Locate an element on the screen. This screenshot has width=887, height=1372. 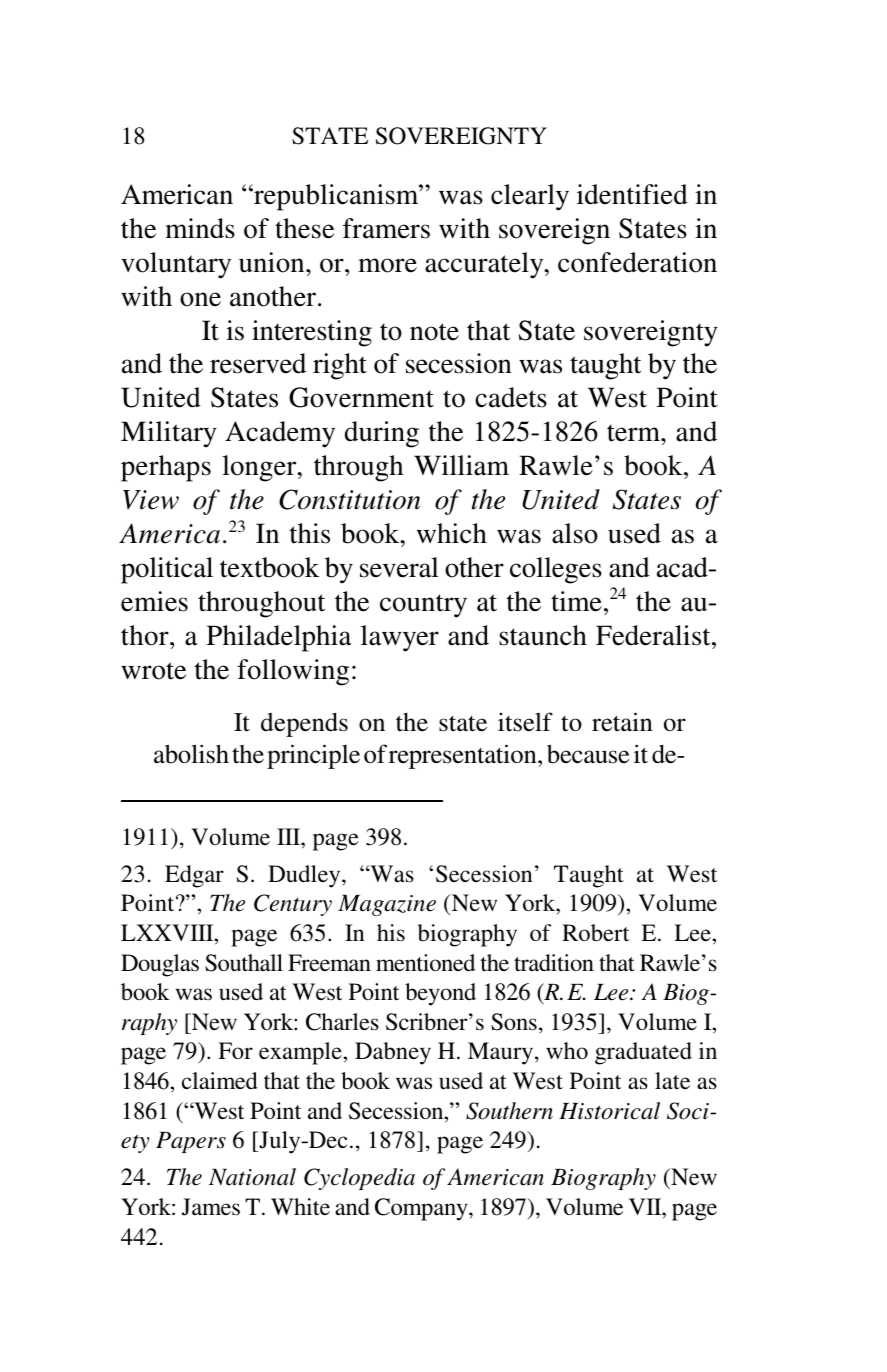
framers is located at coordinates (386, 228).
